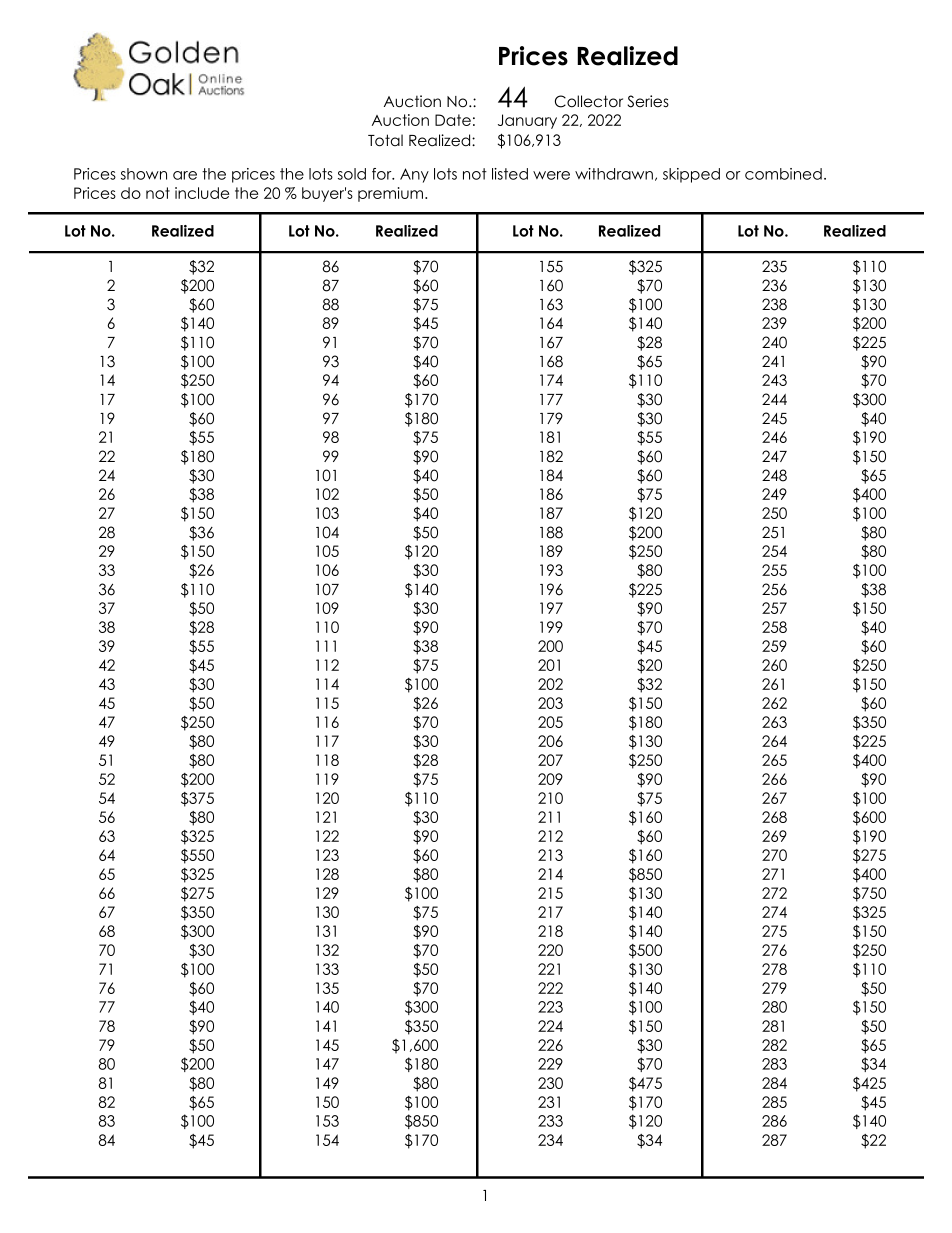 The height and width of the screenshot is (1233, 952). What do you see at coordinates (527, 121) in the screenshot?
I see `January` at bounding box center [527, 121].
